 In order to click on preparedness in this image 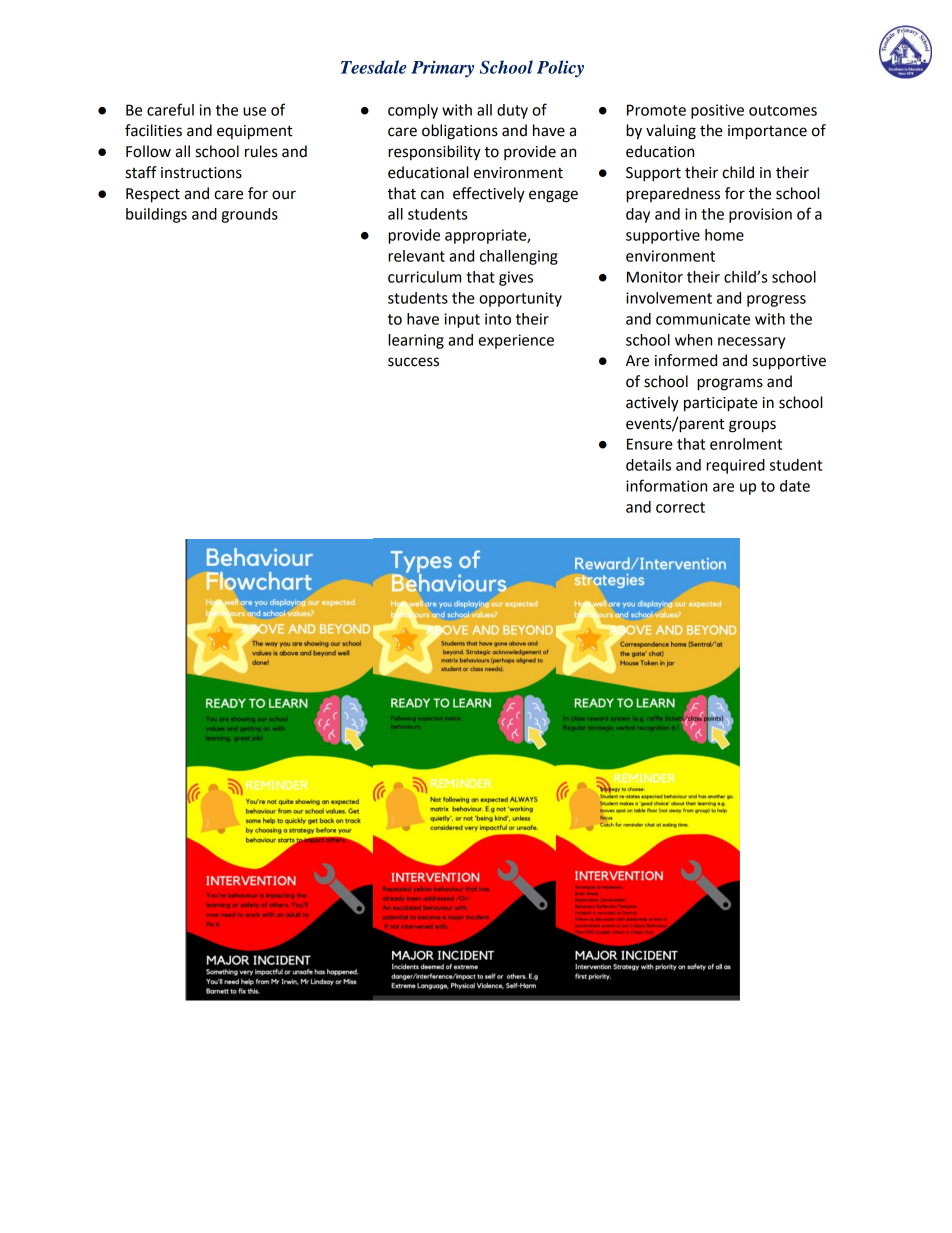, I will do `click(673, 195)`.
